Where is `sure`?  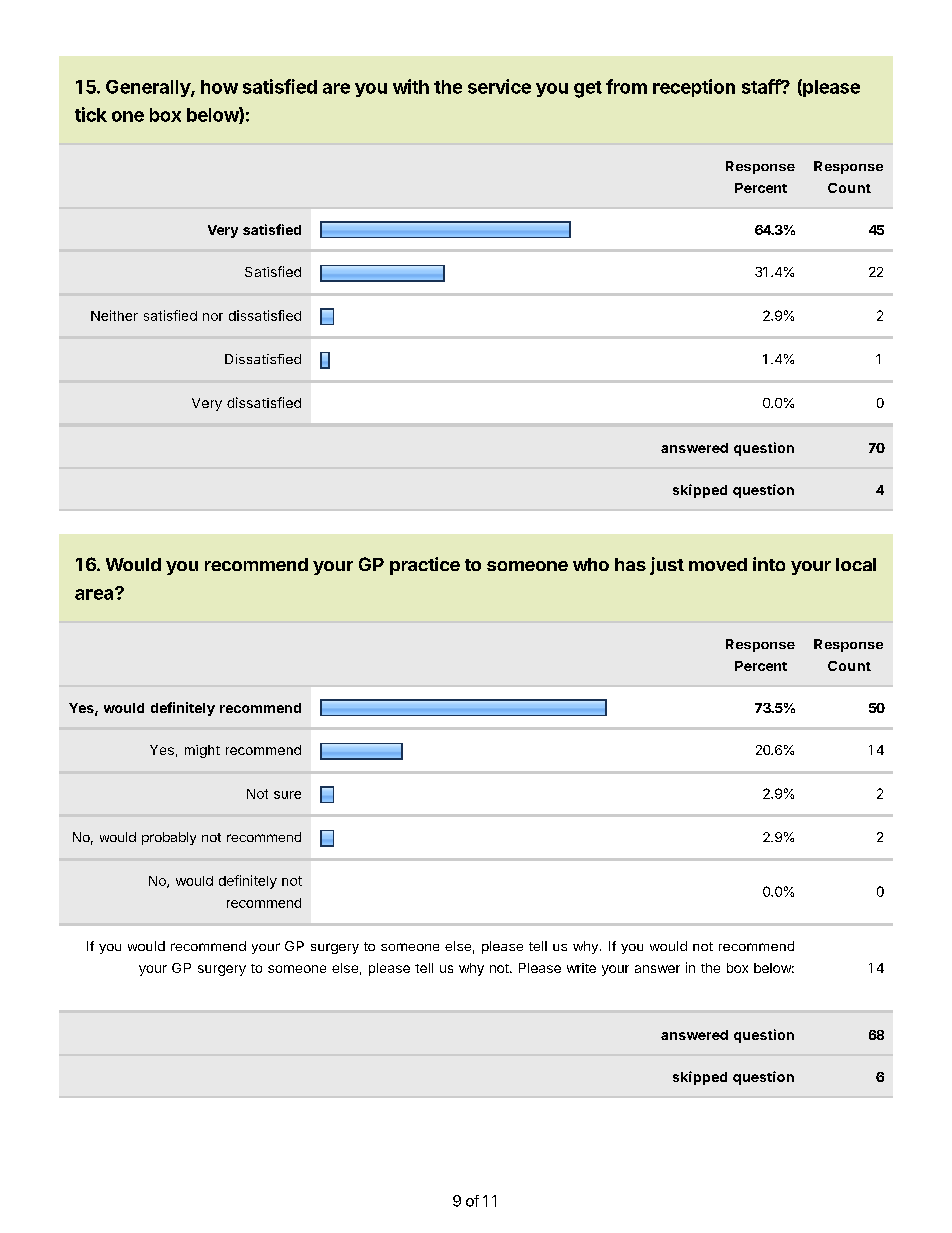
sure is located at coordinates (287, 795).
